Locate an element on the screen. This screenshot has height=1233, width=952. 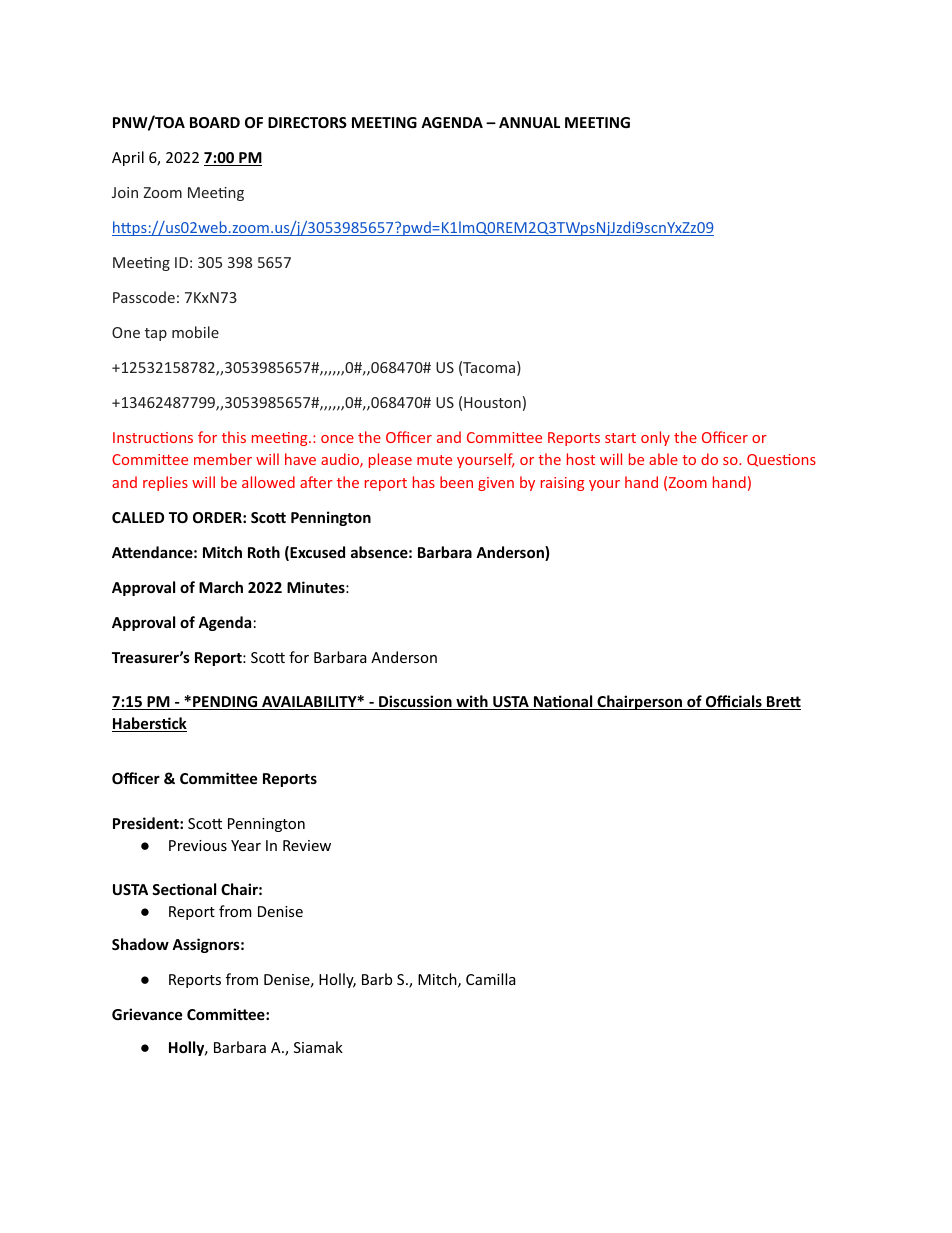
BOARD is located at coordinates (215, 122).
